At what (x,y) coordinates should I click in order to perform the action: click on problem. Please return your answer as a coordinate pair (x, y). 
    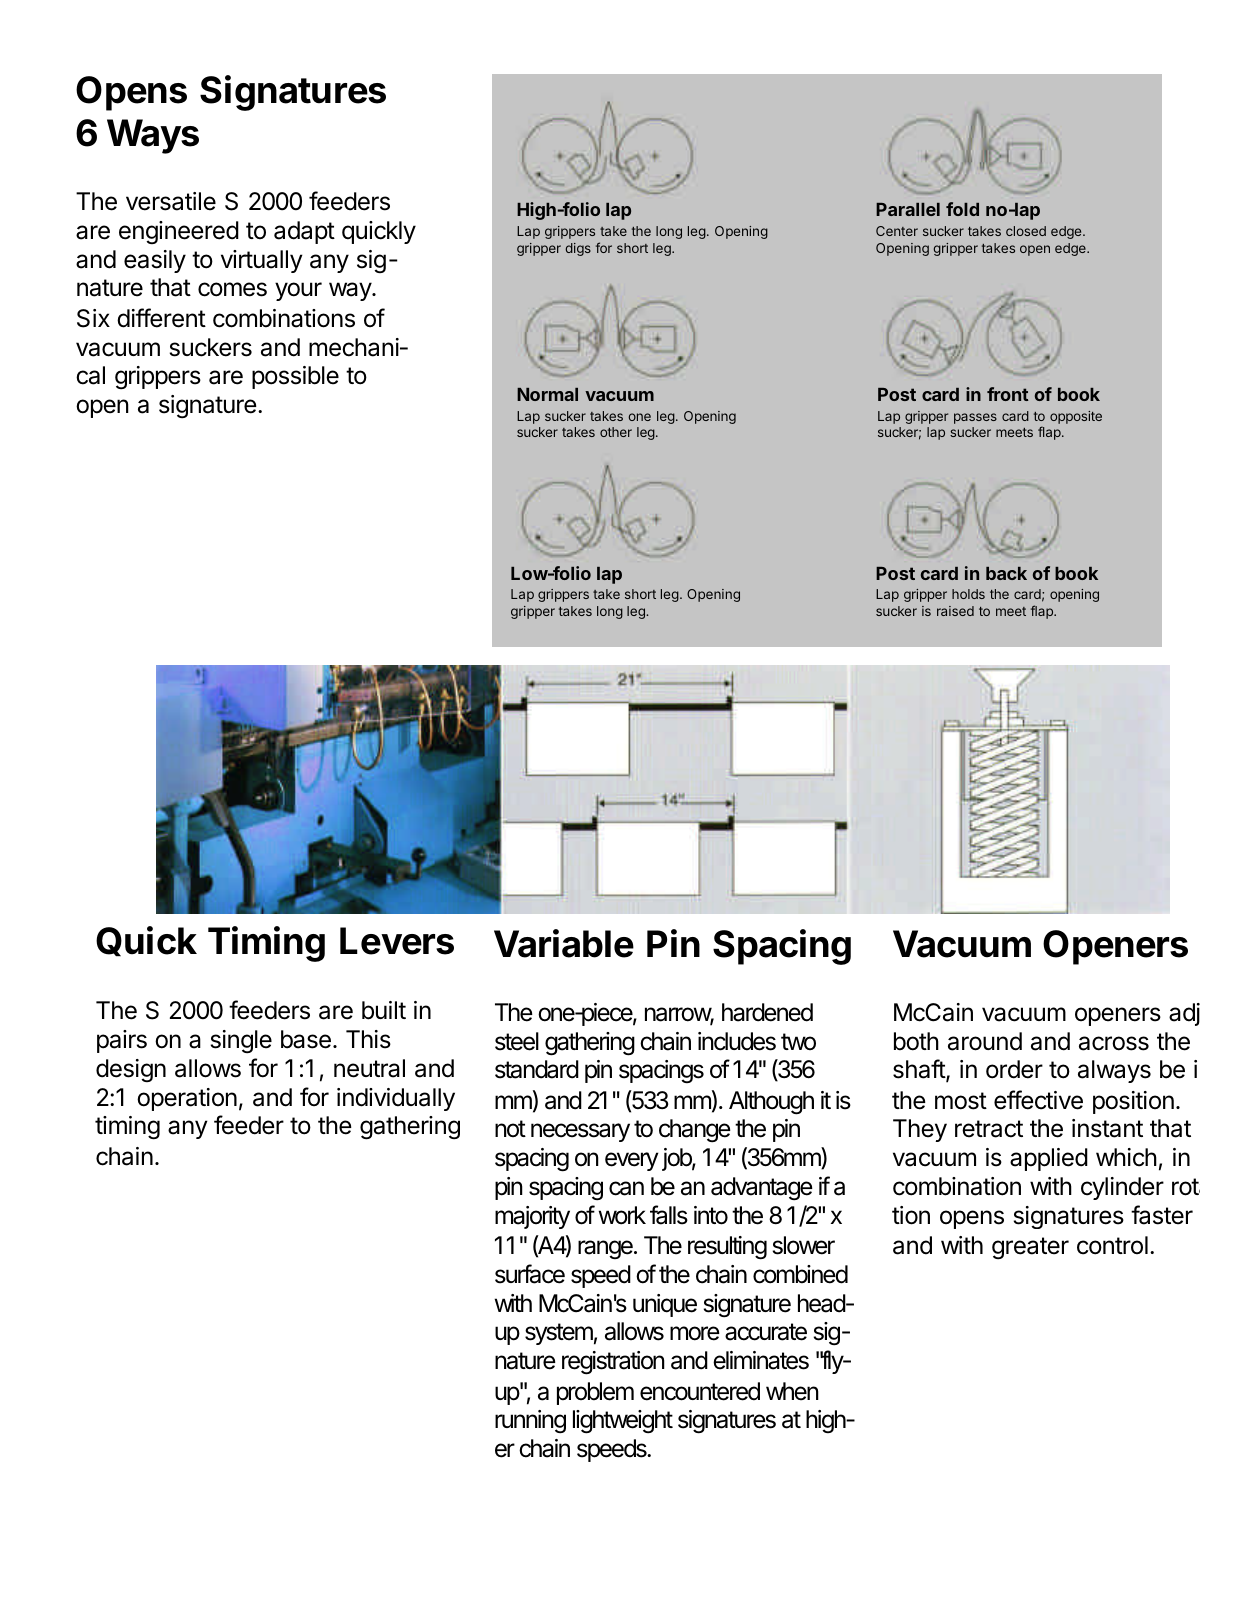
    Looking at the image, I should click on (595, 1393).
